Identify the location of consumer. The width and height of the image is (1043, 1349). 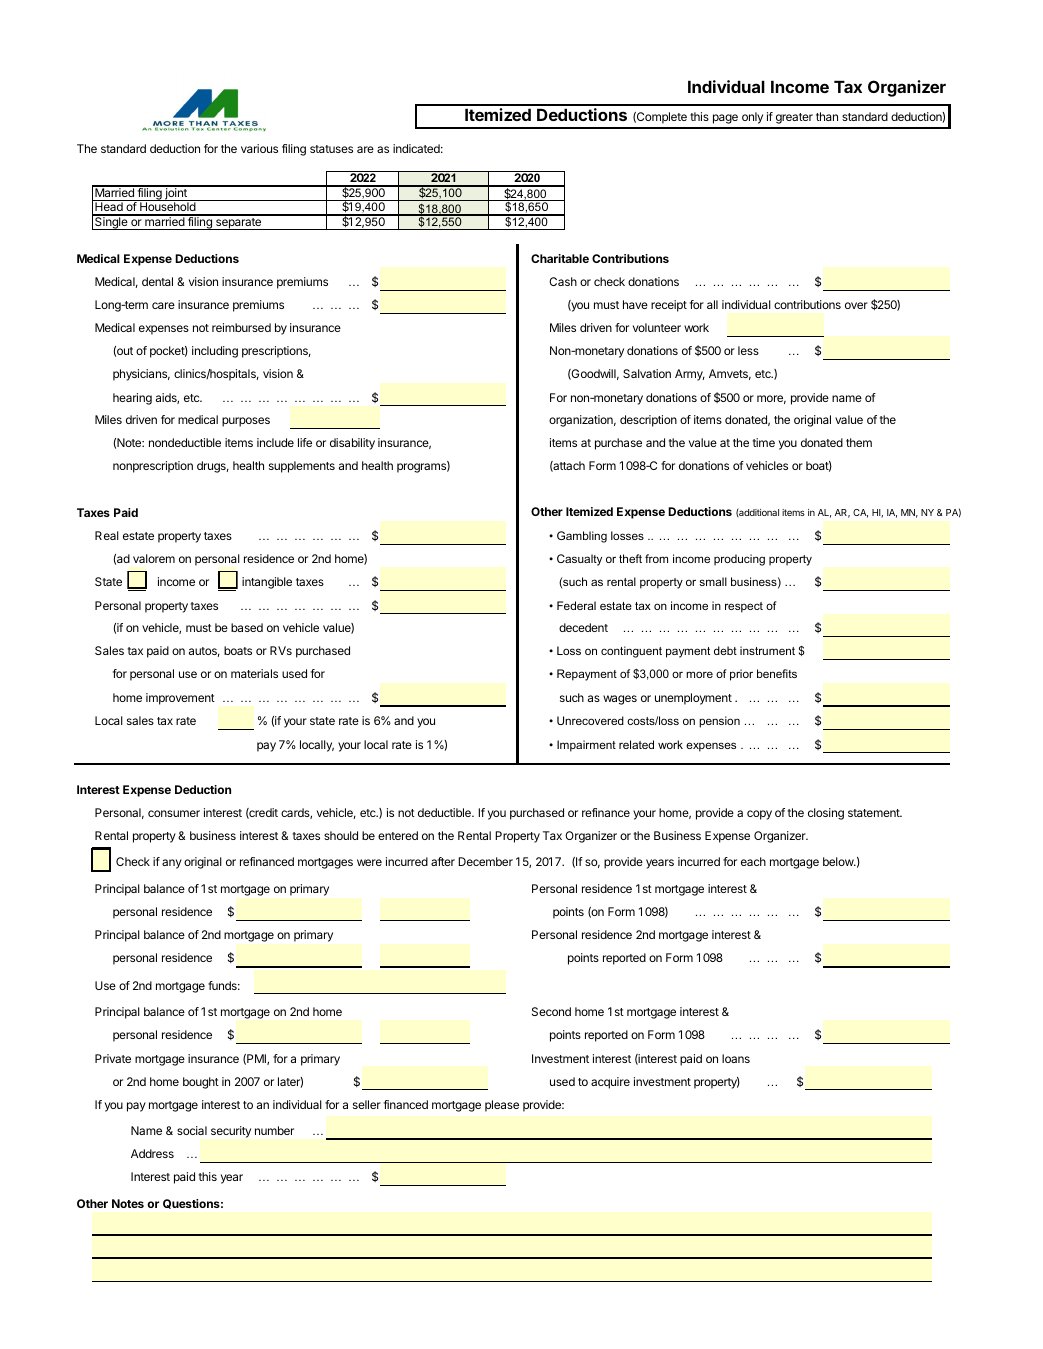
(174, 813).
